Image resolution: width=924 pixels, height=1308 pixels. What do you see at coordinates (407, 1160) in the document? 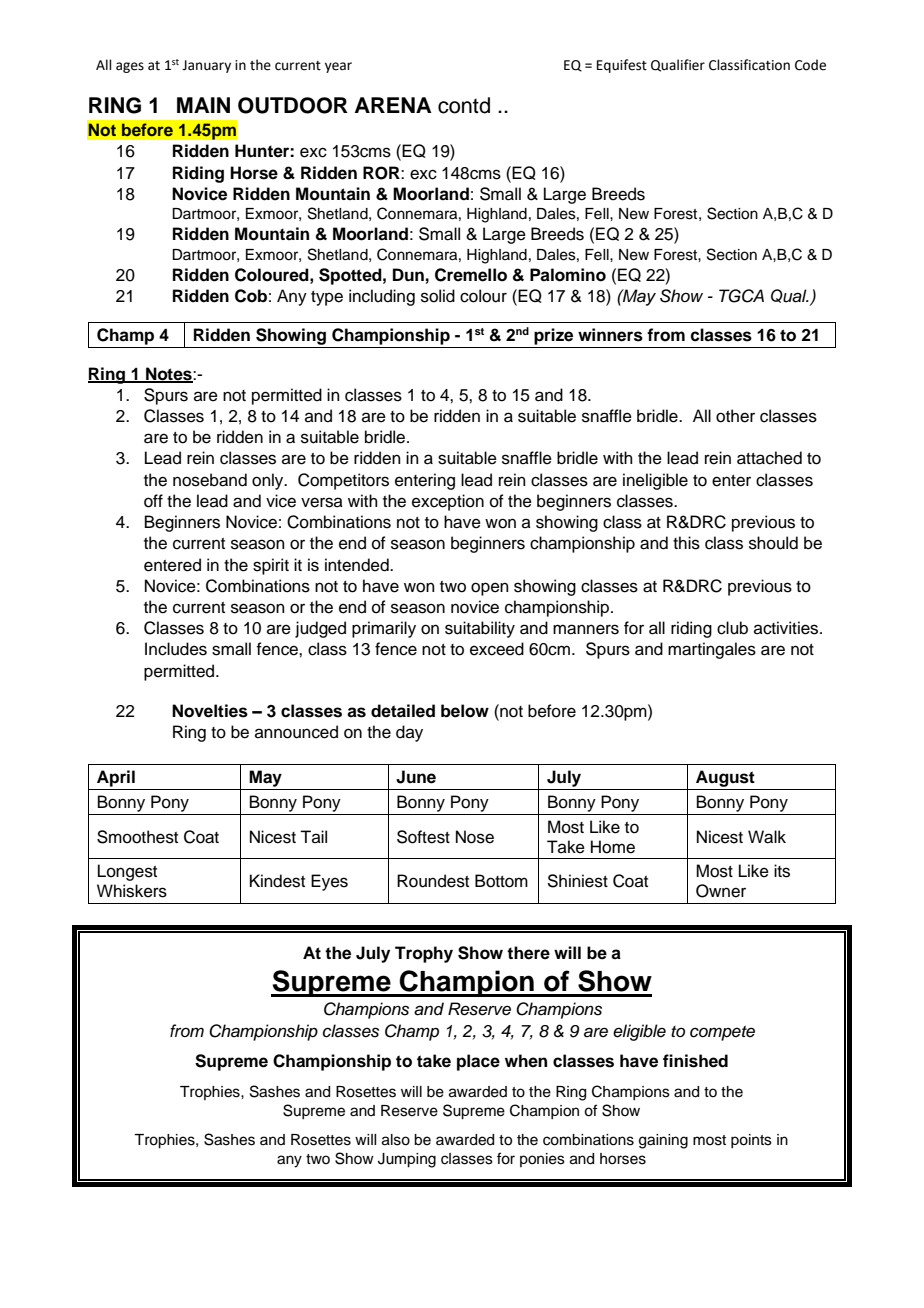
I see `Jumping` at bounding box center [407, 1160].
